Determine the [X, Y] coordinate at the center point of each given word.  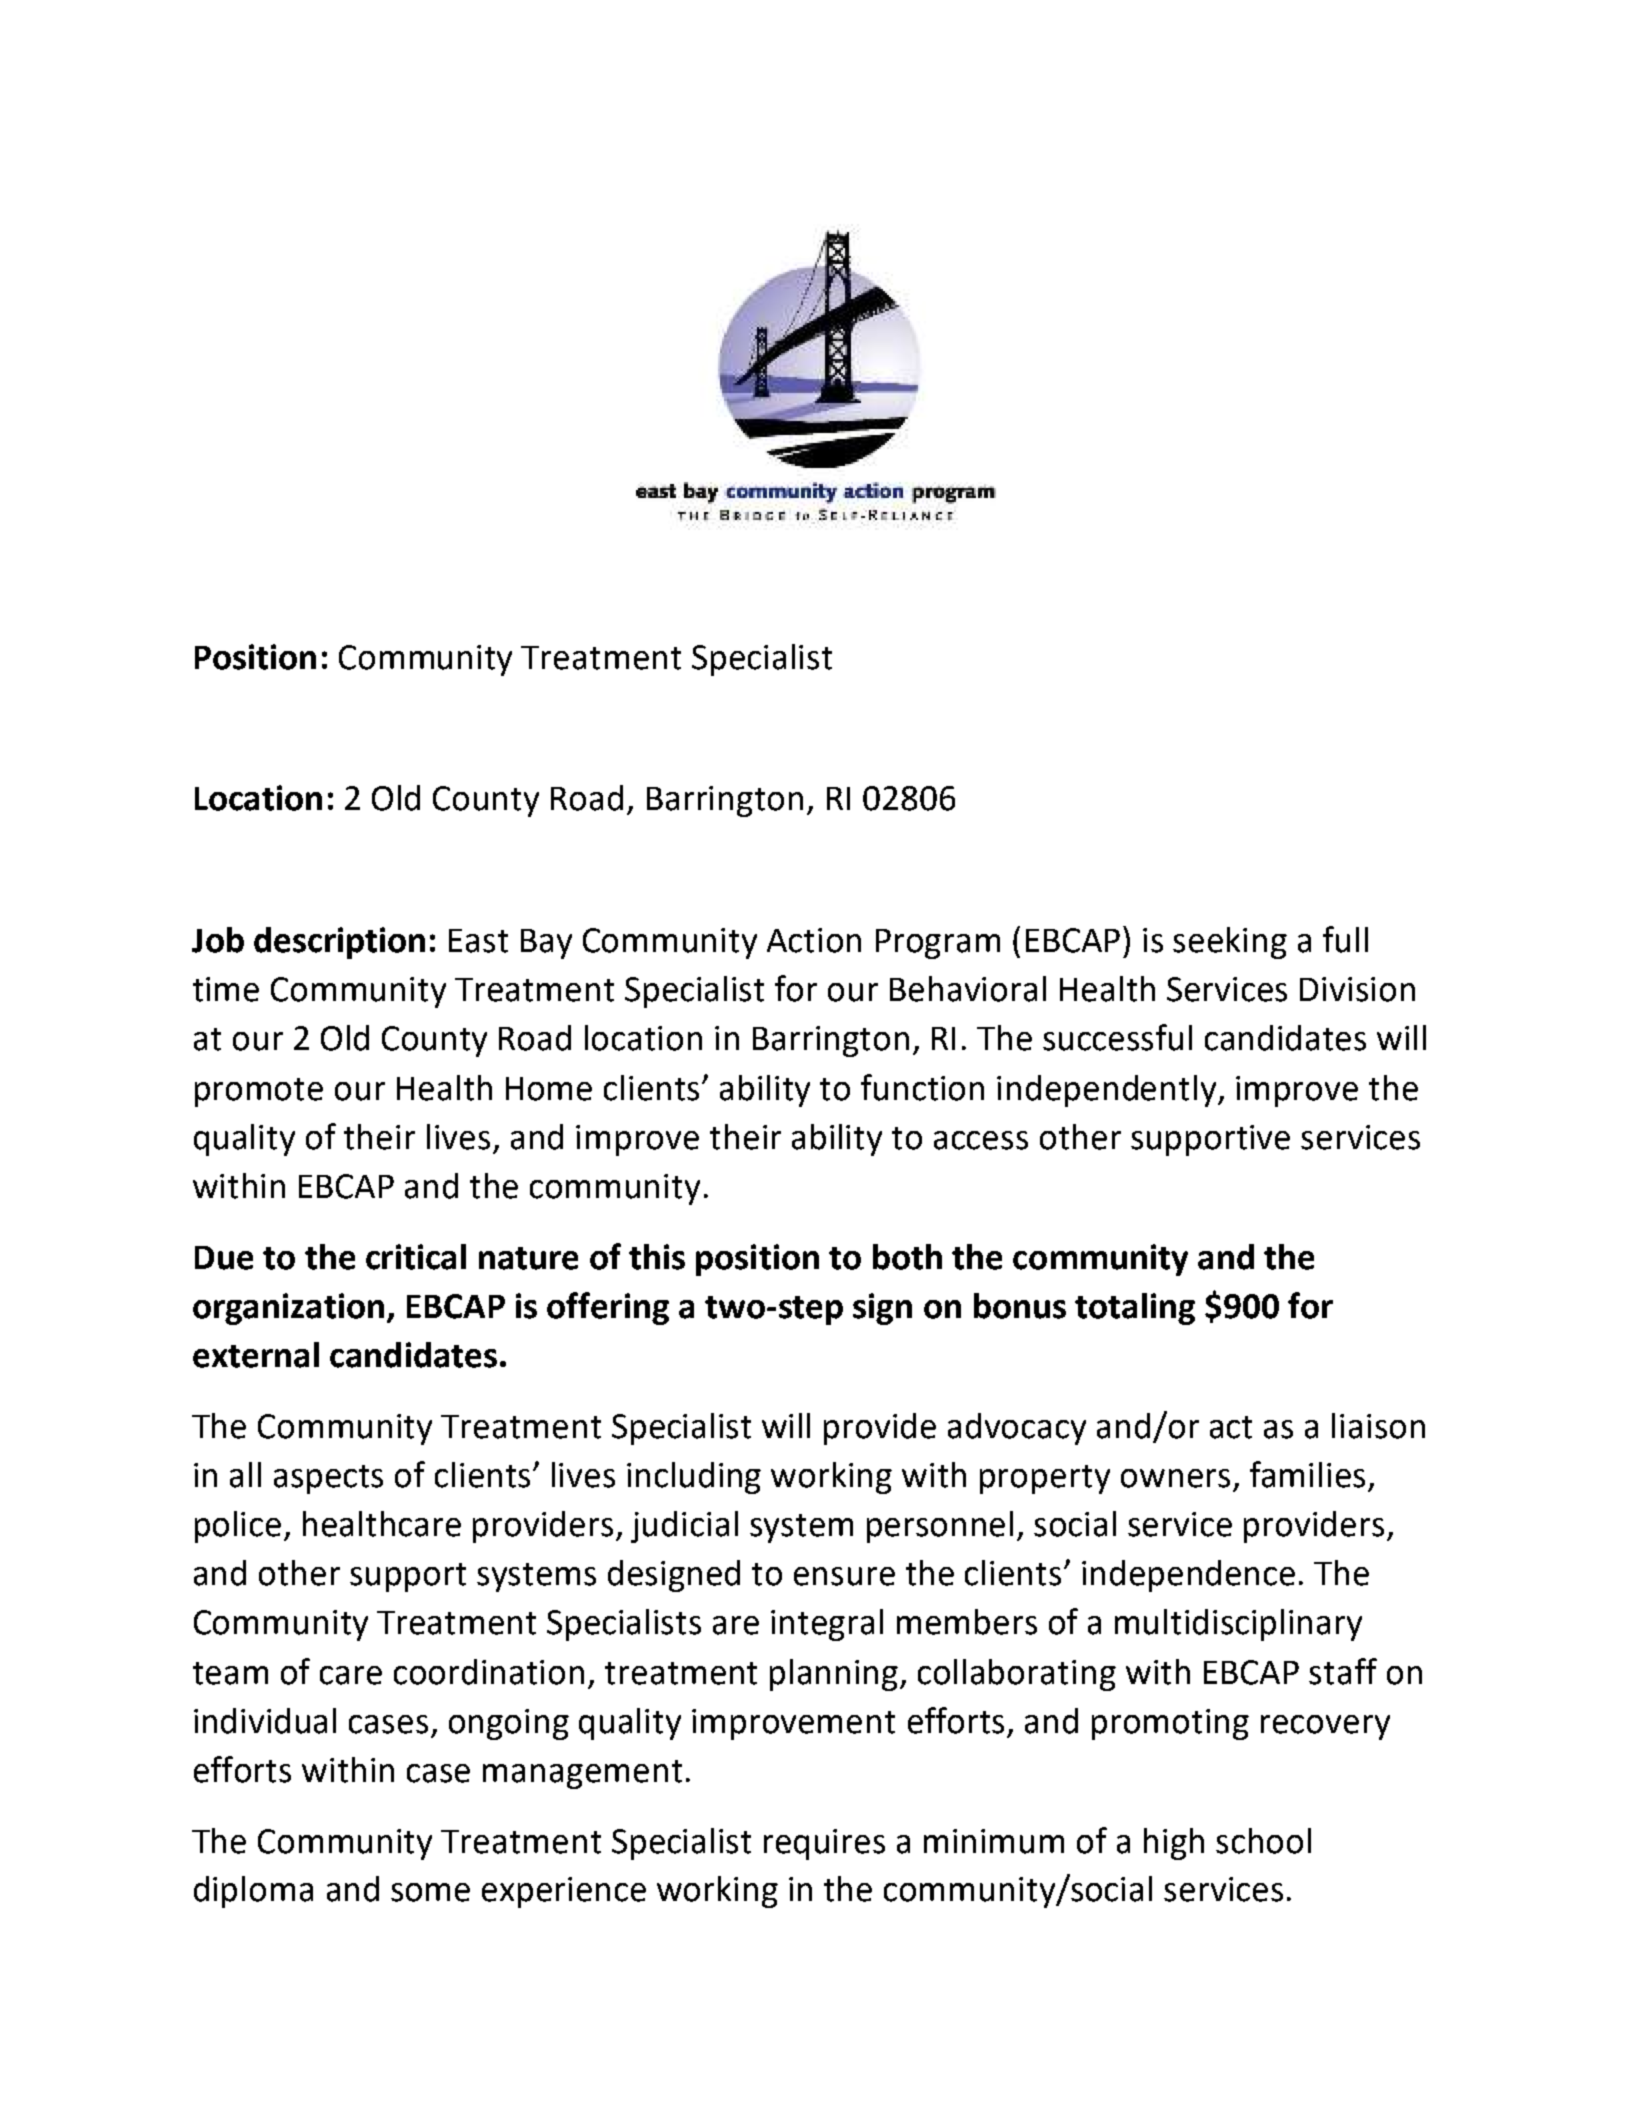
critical [416, 1257]
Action [814, 940]
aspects [328, 1479]
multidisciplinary [1238, 1625]
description [339, 943]
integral [827, 1625]
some [430, 1892]
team [230, 1673]
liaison [1378, 1426]
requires [824, 1844]
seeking [1230, 943]
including [694, 1478]
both [907, 1257]
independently [1108, 1091]
